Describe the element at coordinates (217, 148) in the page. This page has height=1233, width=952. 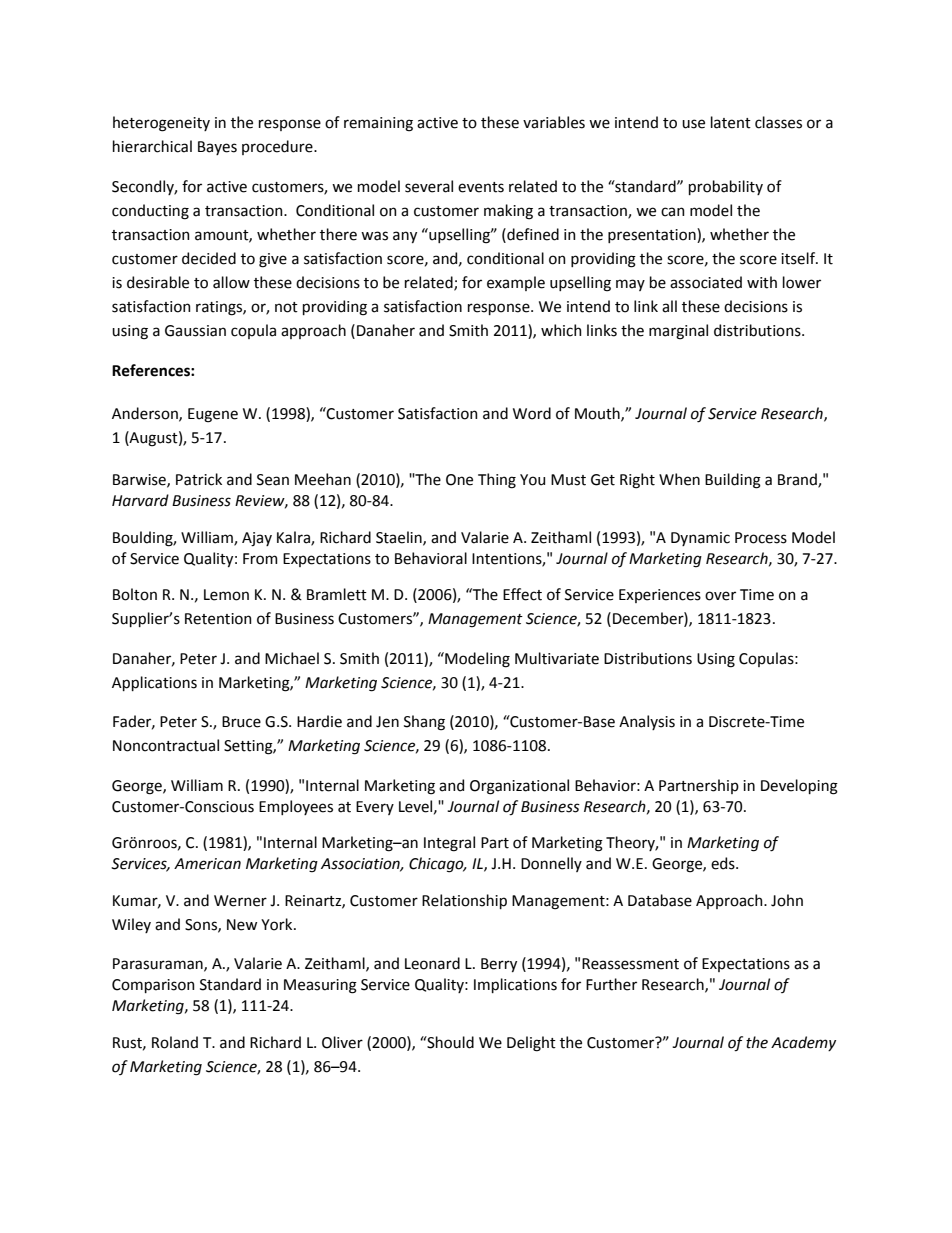
I see `Bayes` at that location.
